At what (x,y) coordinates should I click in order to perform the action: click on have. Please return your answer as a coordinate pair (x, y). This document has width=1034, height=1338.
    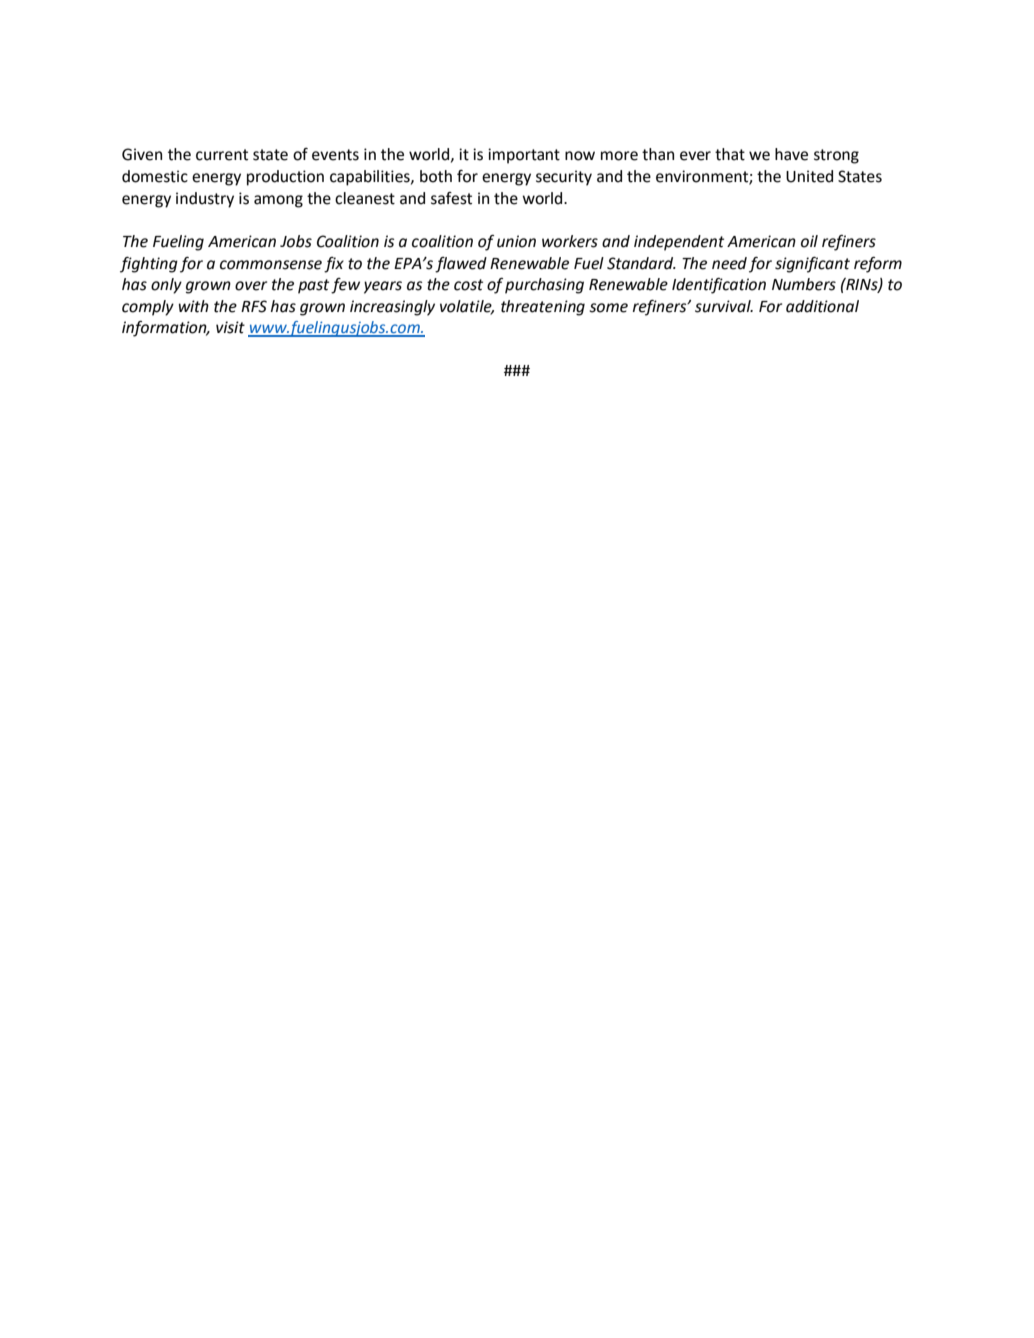
    Looking at the image, I should click on (791, 154).
